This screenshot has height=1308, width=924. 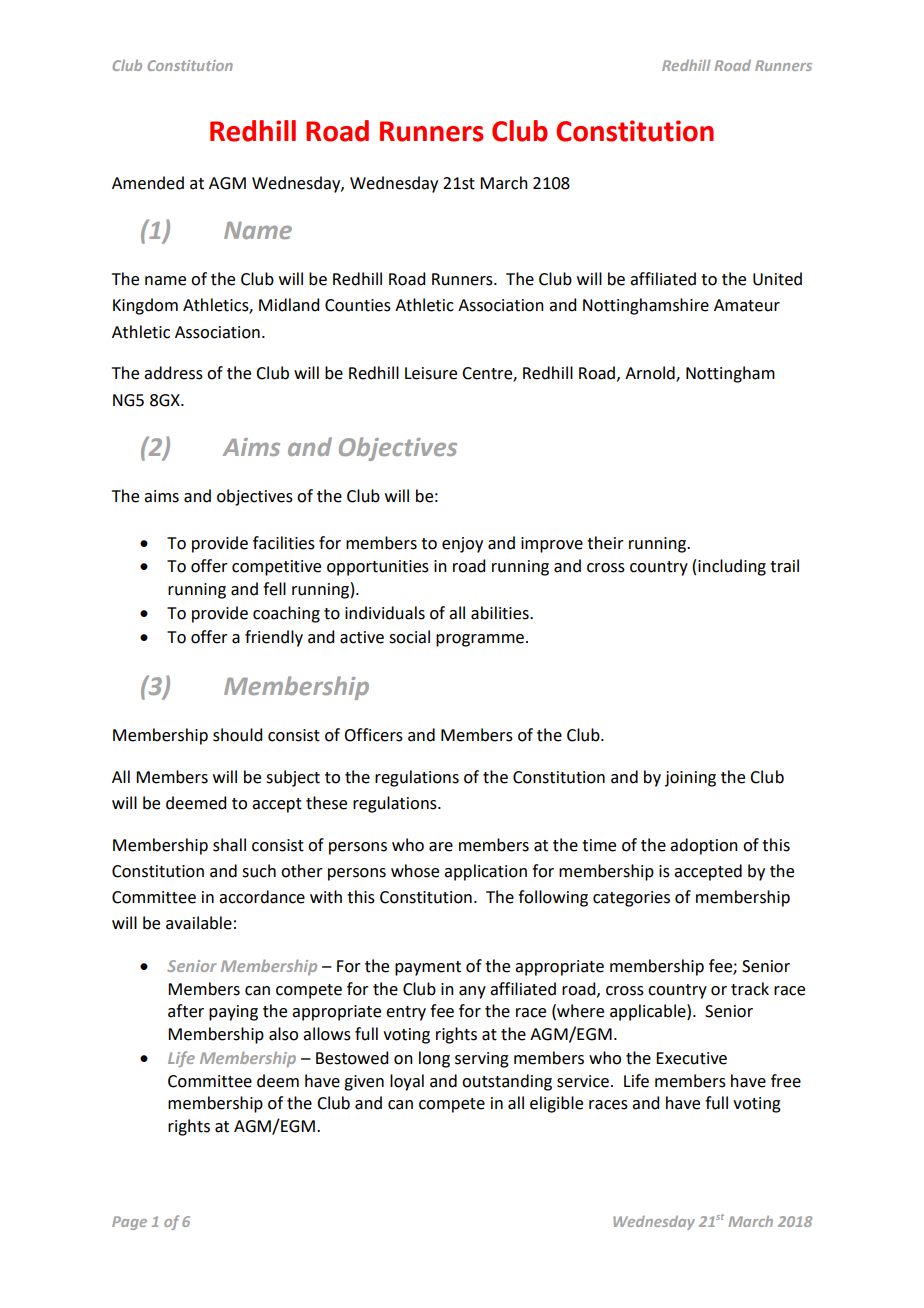 What do you see at coordinates (428, 968) in the screenshot?
I see `payment` at bounding box center [428, 968].
